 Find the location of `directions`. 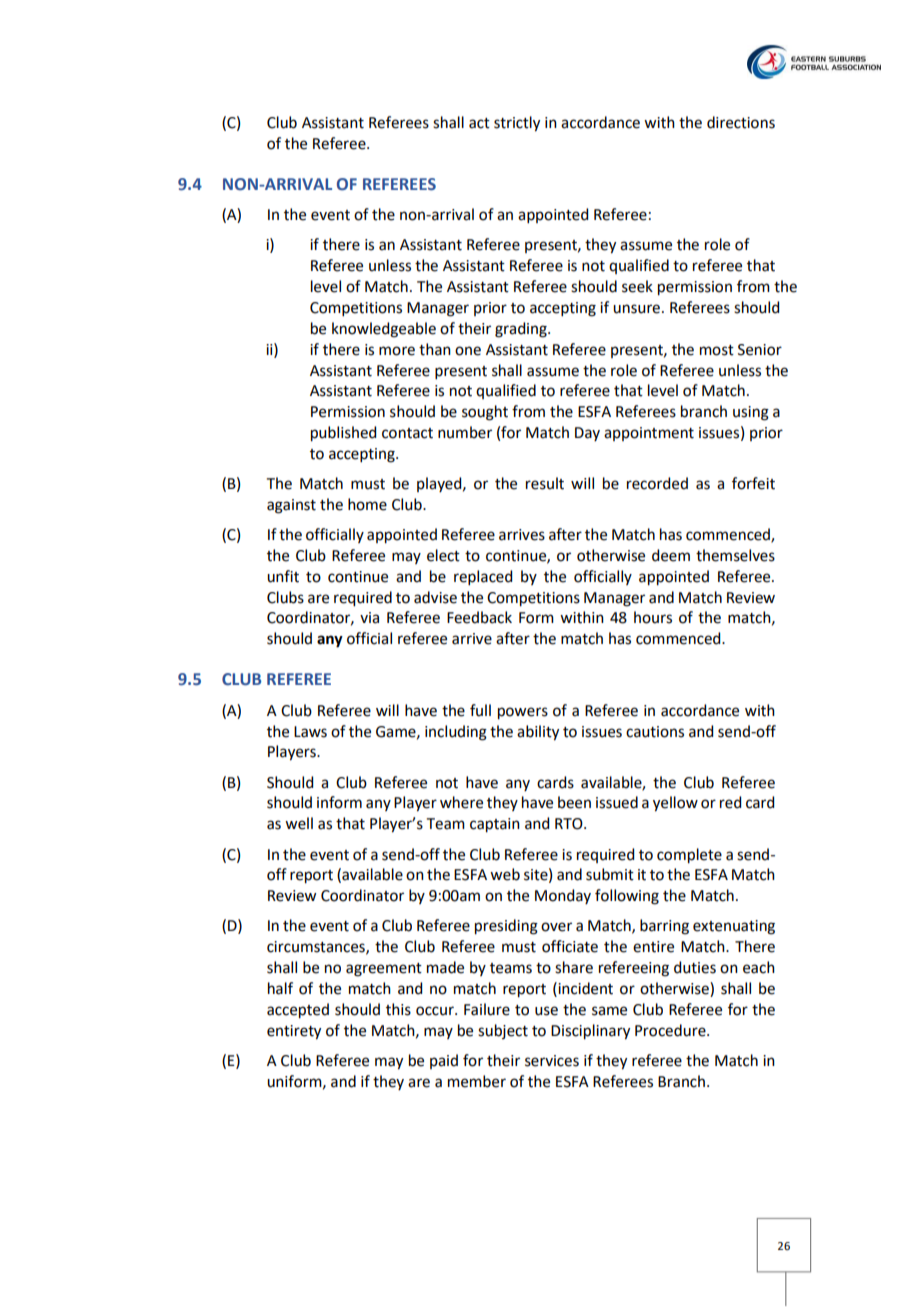

directions is located at coordinates (741, 122).
